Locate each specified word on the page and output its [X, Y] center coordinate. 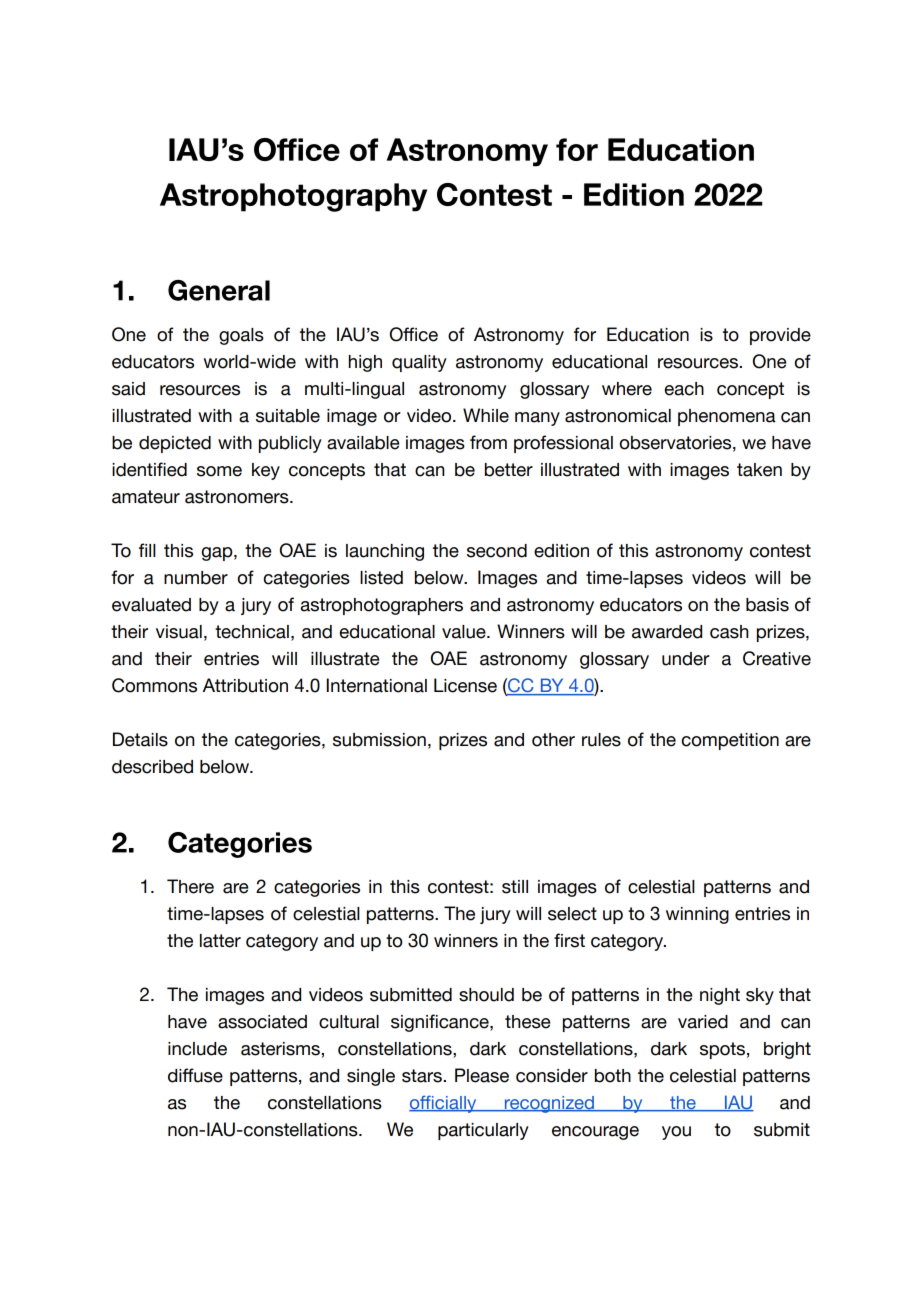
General [219, 290]
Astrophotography [293, 197]
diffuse [195, 1075]
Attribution [245, 685]
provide [780, 336]
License [465, 685]
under [686, 659]
